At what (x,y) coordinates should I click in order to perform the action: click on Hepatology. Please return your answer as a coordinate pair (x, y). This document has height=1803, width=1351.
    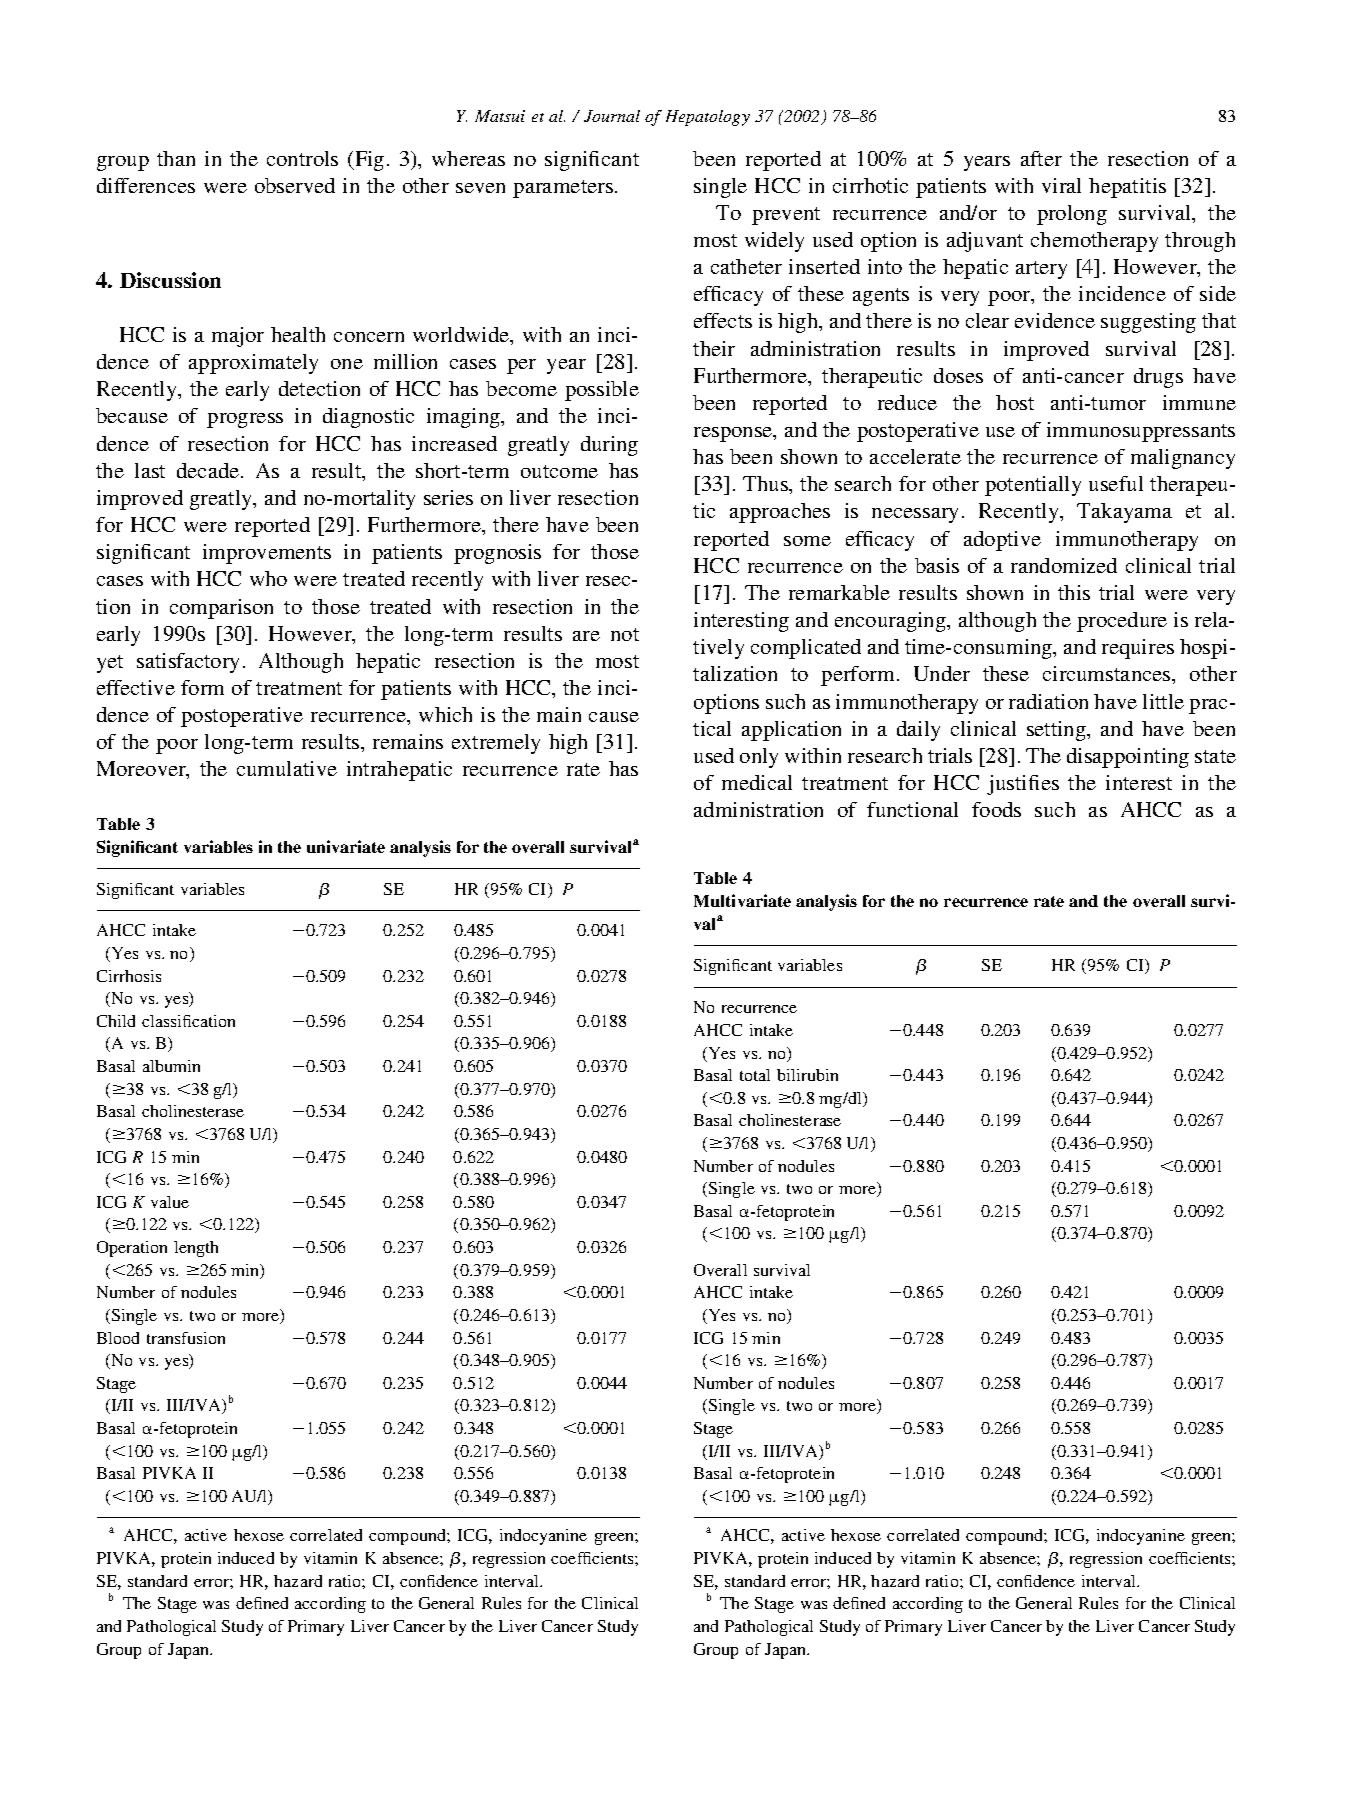
    Looking at the image, I should click on (708, 118).
